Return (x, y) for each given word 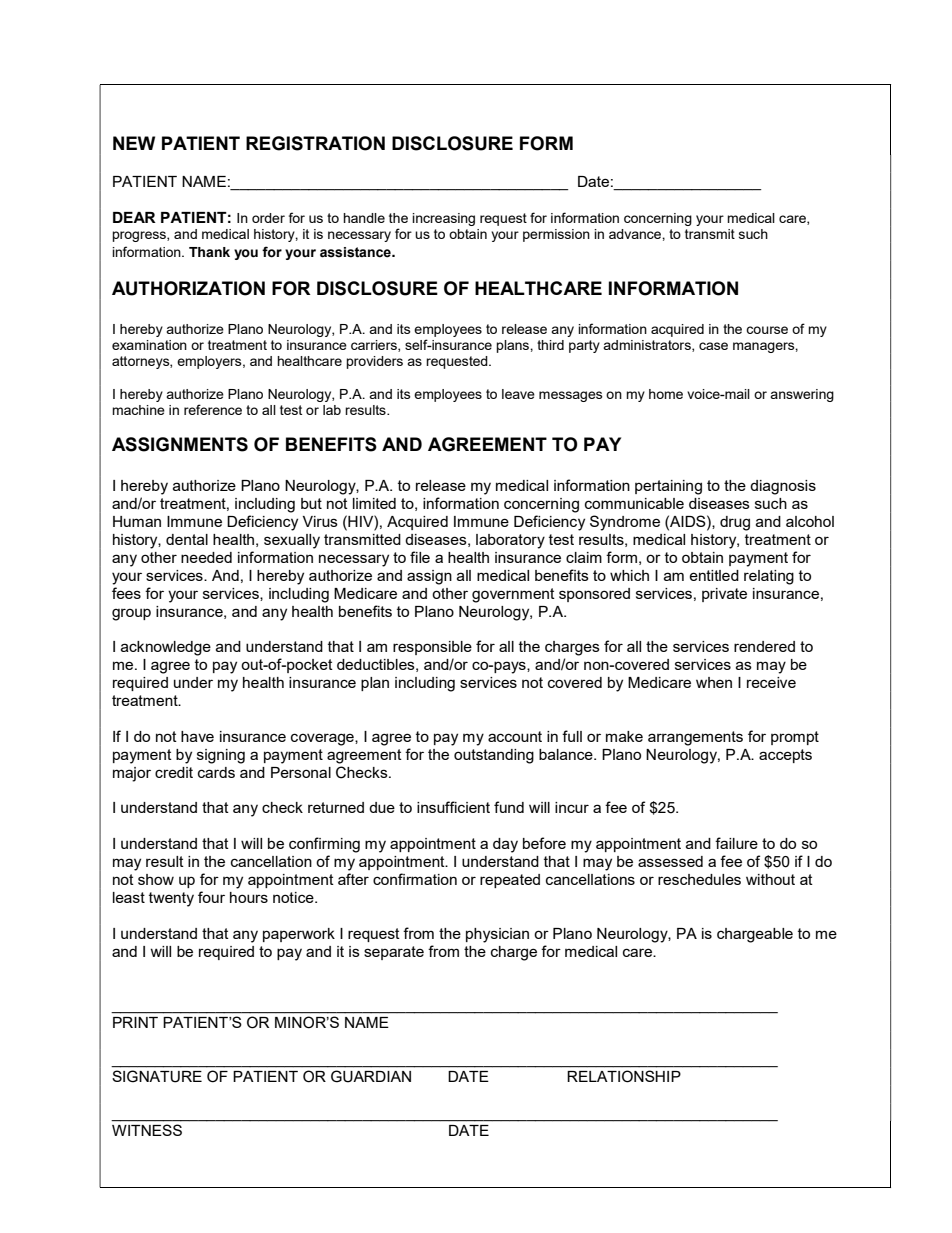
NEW (134, 143)
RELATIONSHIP (624, 1076)
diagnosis (783, 487)
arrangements (695, 738)
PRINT (135, 1022)
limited (374, 503)
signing (221, 756)
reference (213, 409)
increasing (443, 219)
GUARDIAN (371, 1076)
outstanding (494, 756)
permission (556, 235)
